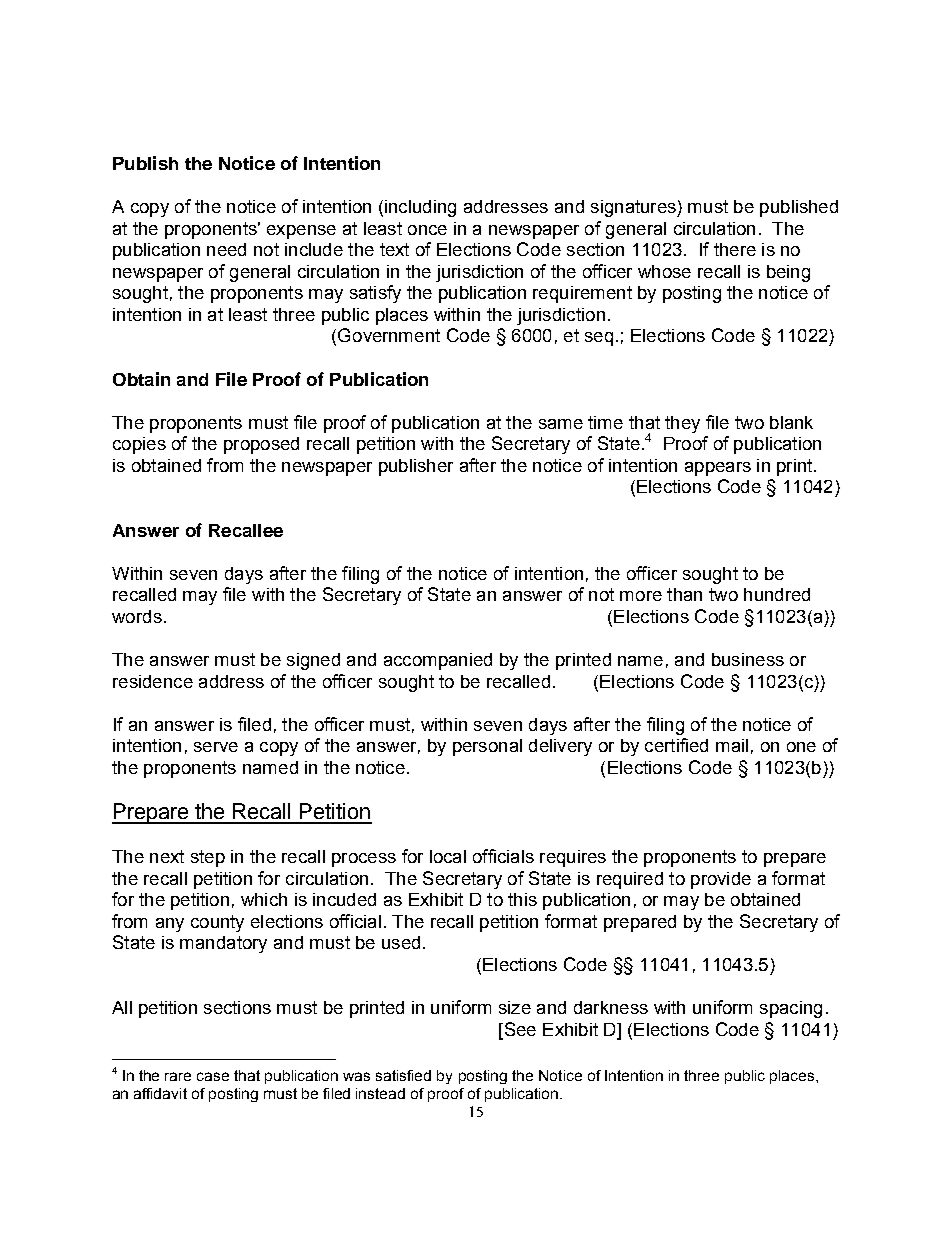  Describe the element at coordinates (721, 880) in the image. I see `provide` at that location.
